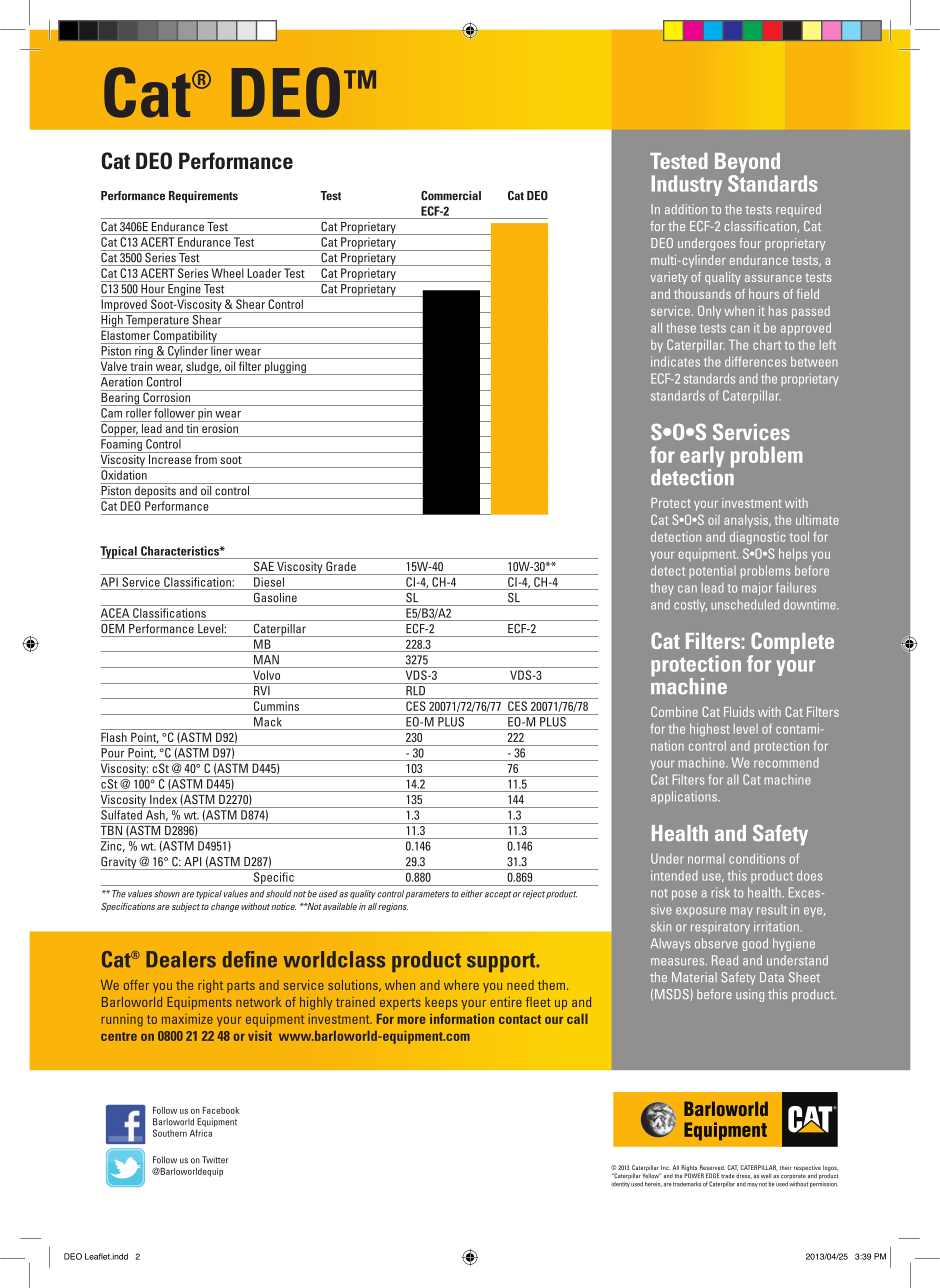 This screenshot has width=940, height=1288. I want to click on Beyond, so click(747, 164).
